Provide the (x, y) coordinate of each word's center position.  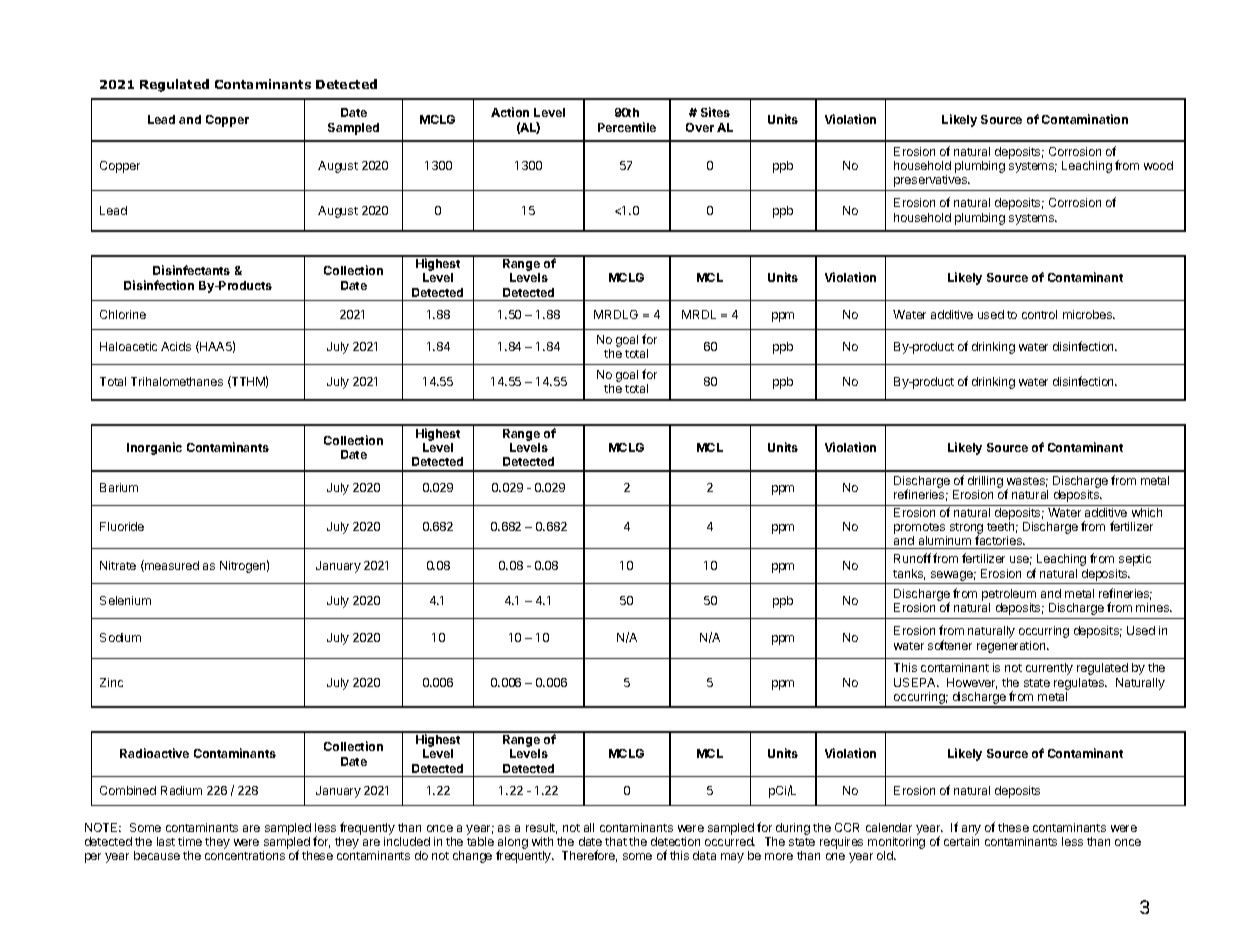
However (972, 683)
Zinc (111, 682)
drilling (985, 483)
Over (700, 127)
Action (510, 112)
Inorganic (154, 448)
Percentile (627, 127)
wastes (1027, 482)
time (190, 841)
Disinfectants (191, 270)
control (1039, 314)
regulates (1080, 684)
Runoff (912, 558)
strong (966, 530)
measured (171, 566)
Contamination (1085, 119)
